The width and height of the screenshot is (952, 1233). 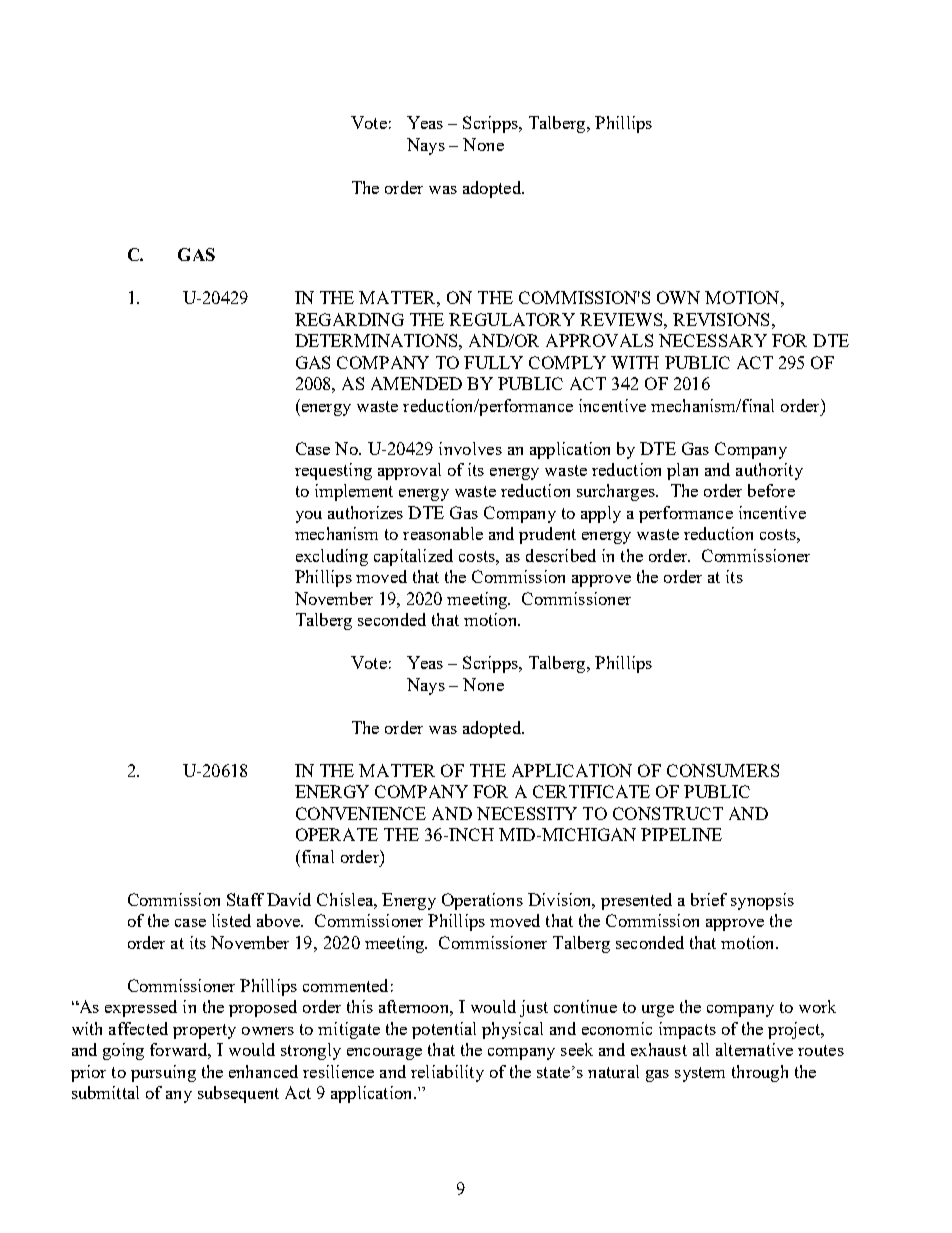 I want to click on CONVENIENCE, so click(x=361, y=813).
